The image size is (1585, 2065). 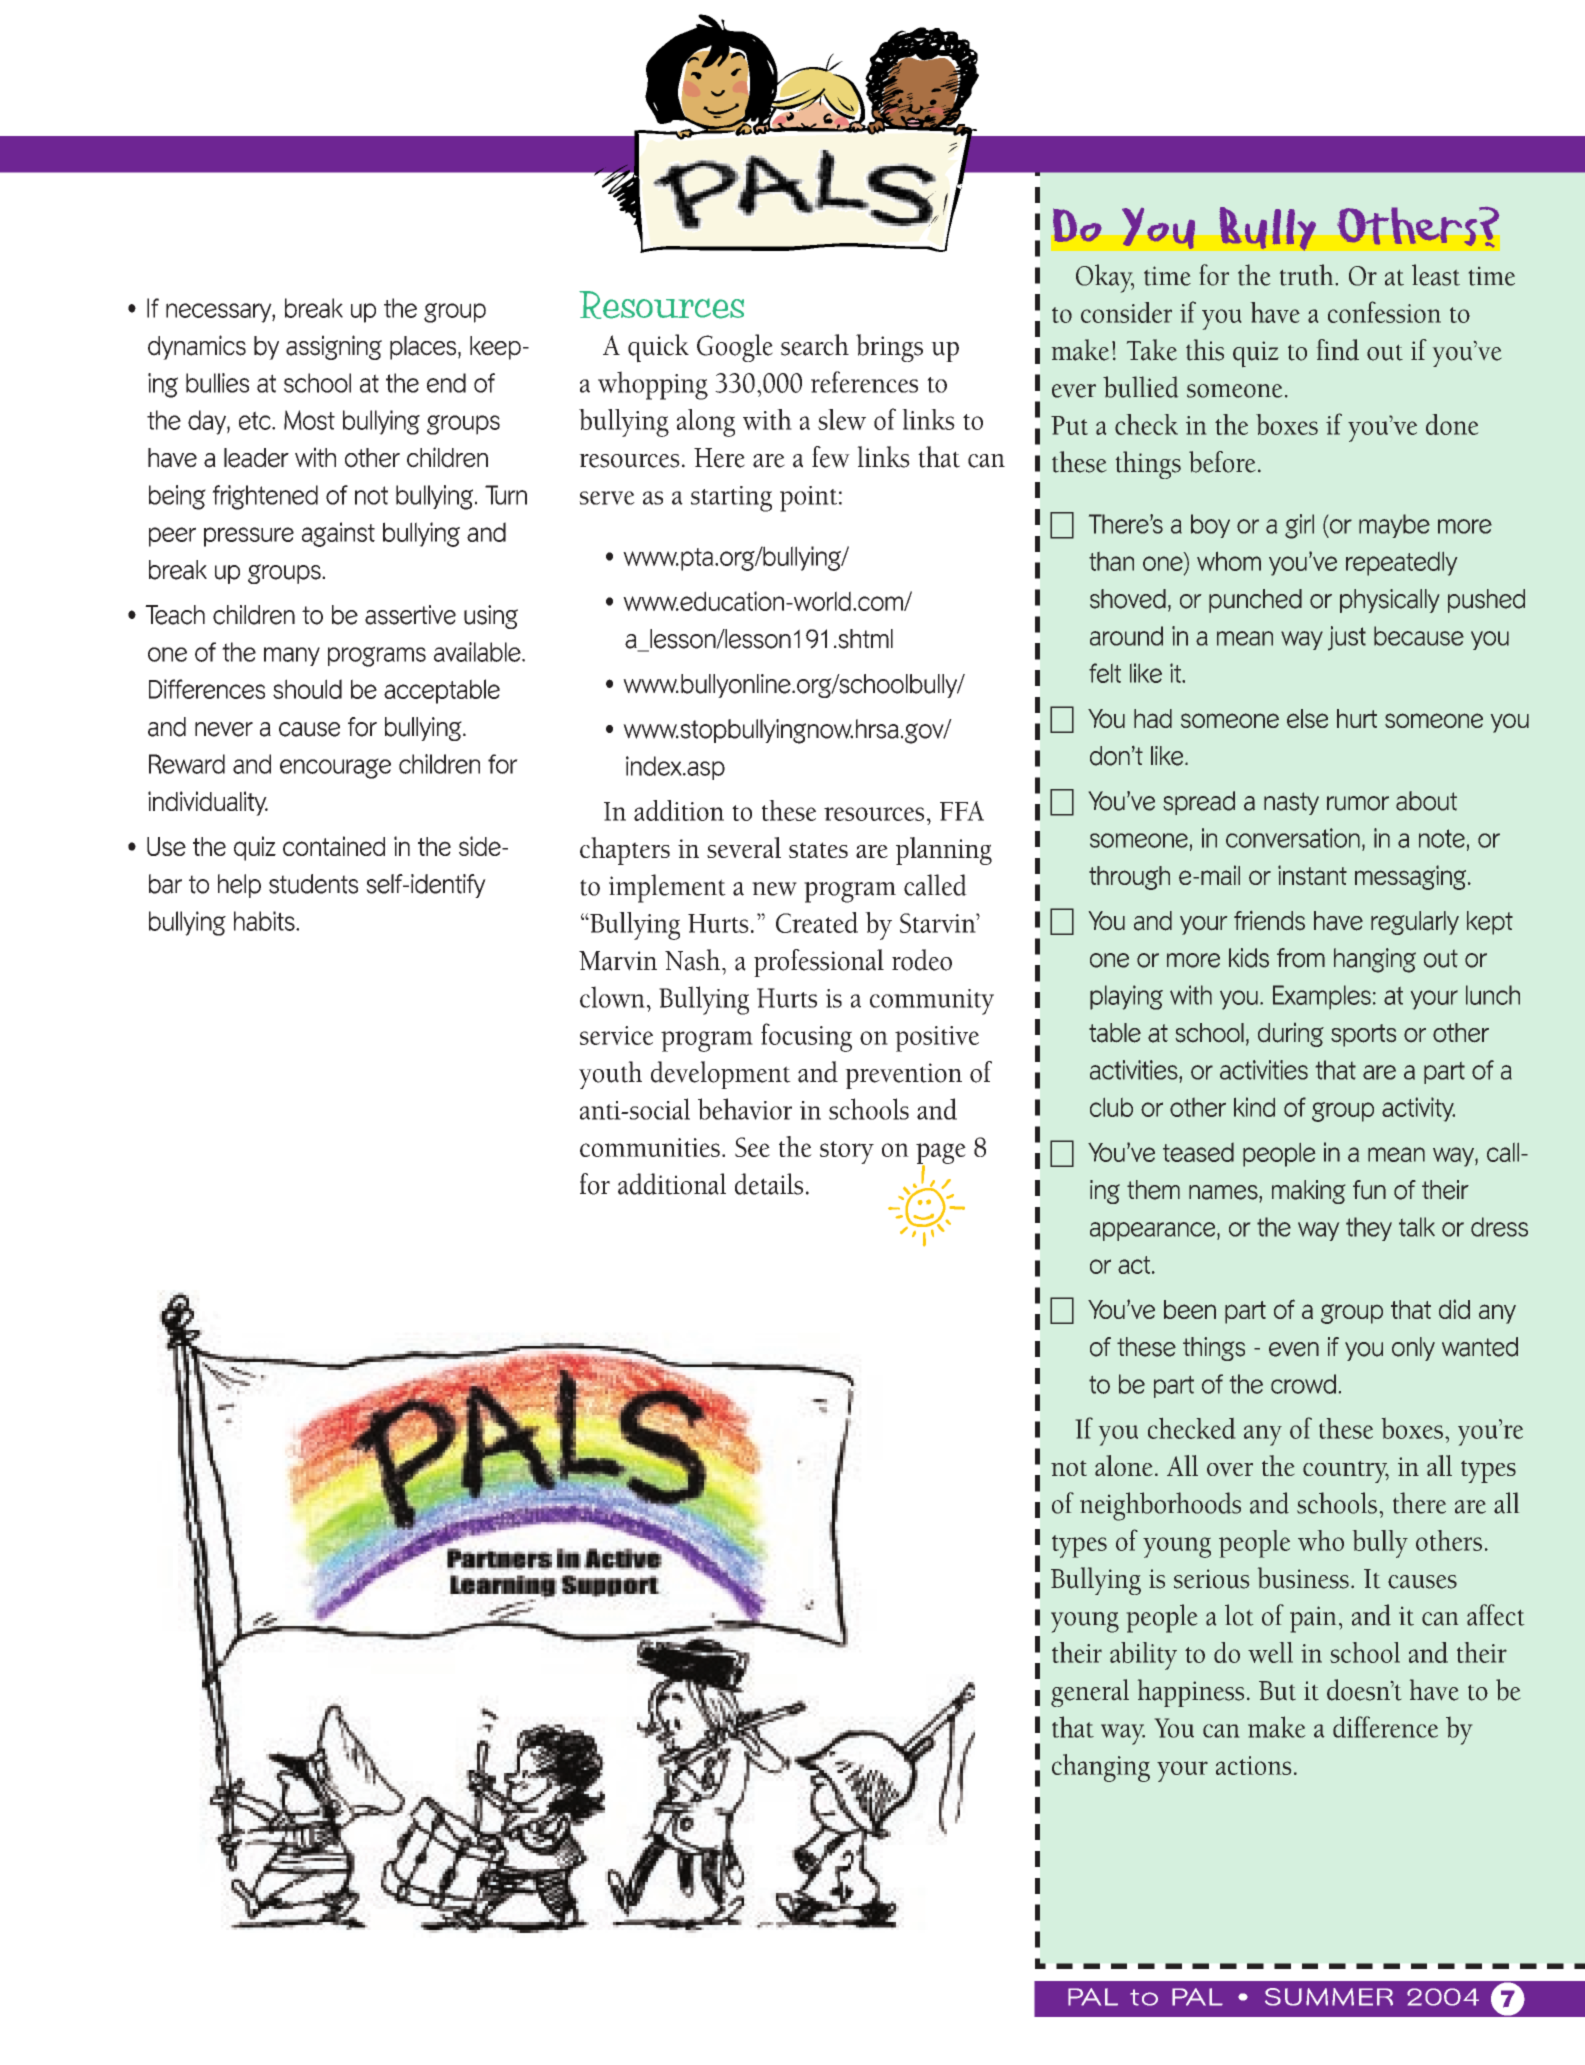 What do you see at coordinates (815, 345) in the screenshot?
I see `search` at bounding box center [815, 345].
